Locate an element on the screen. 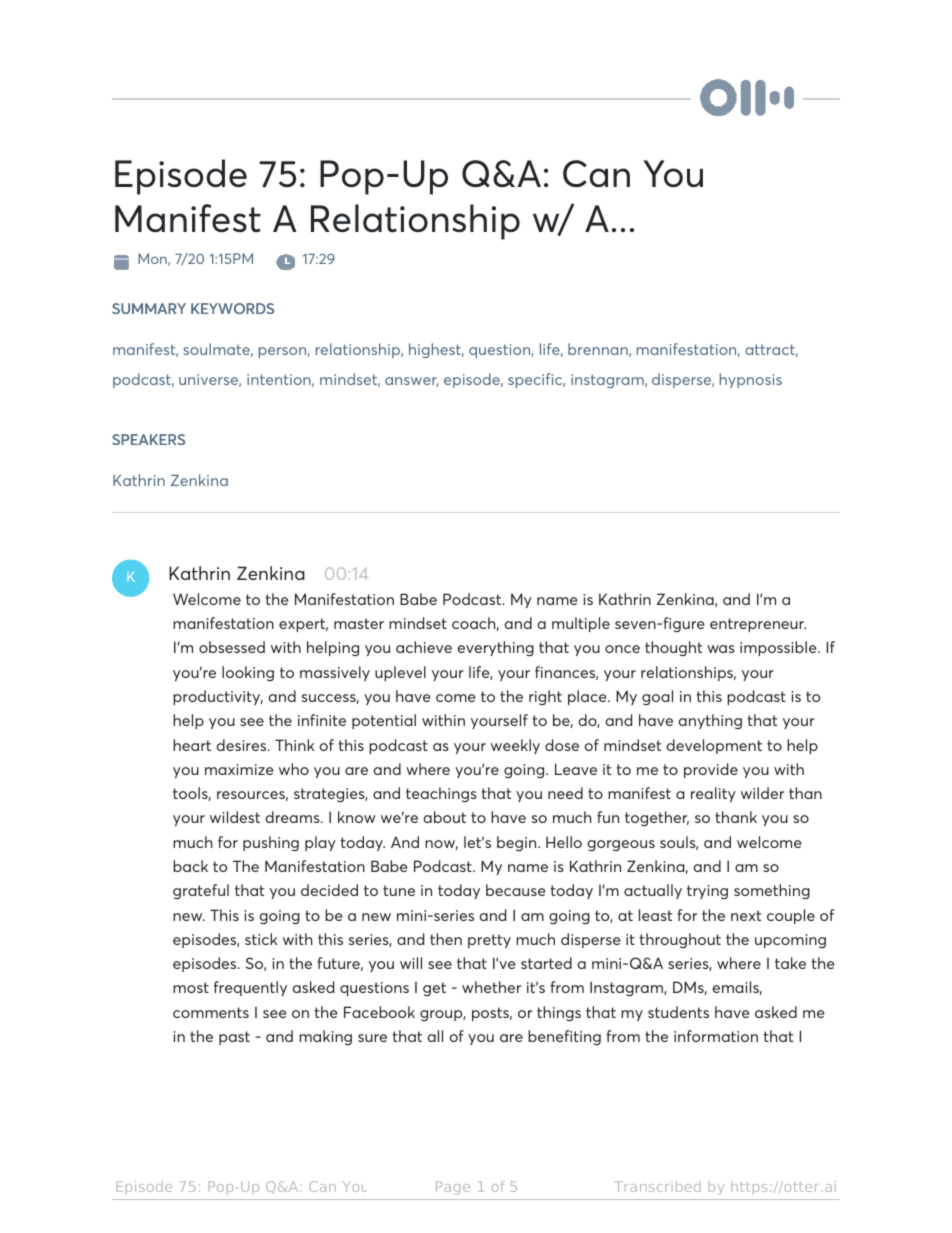  KEYWORDS is located at coordinates (232, 308).
